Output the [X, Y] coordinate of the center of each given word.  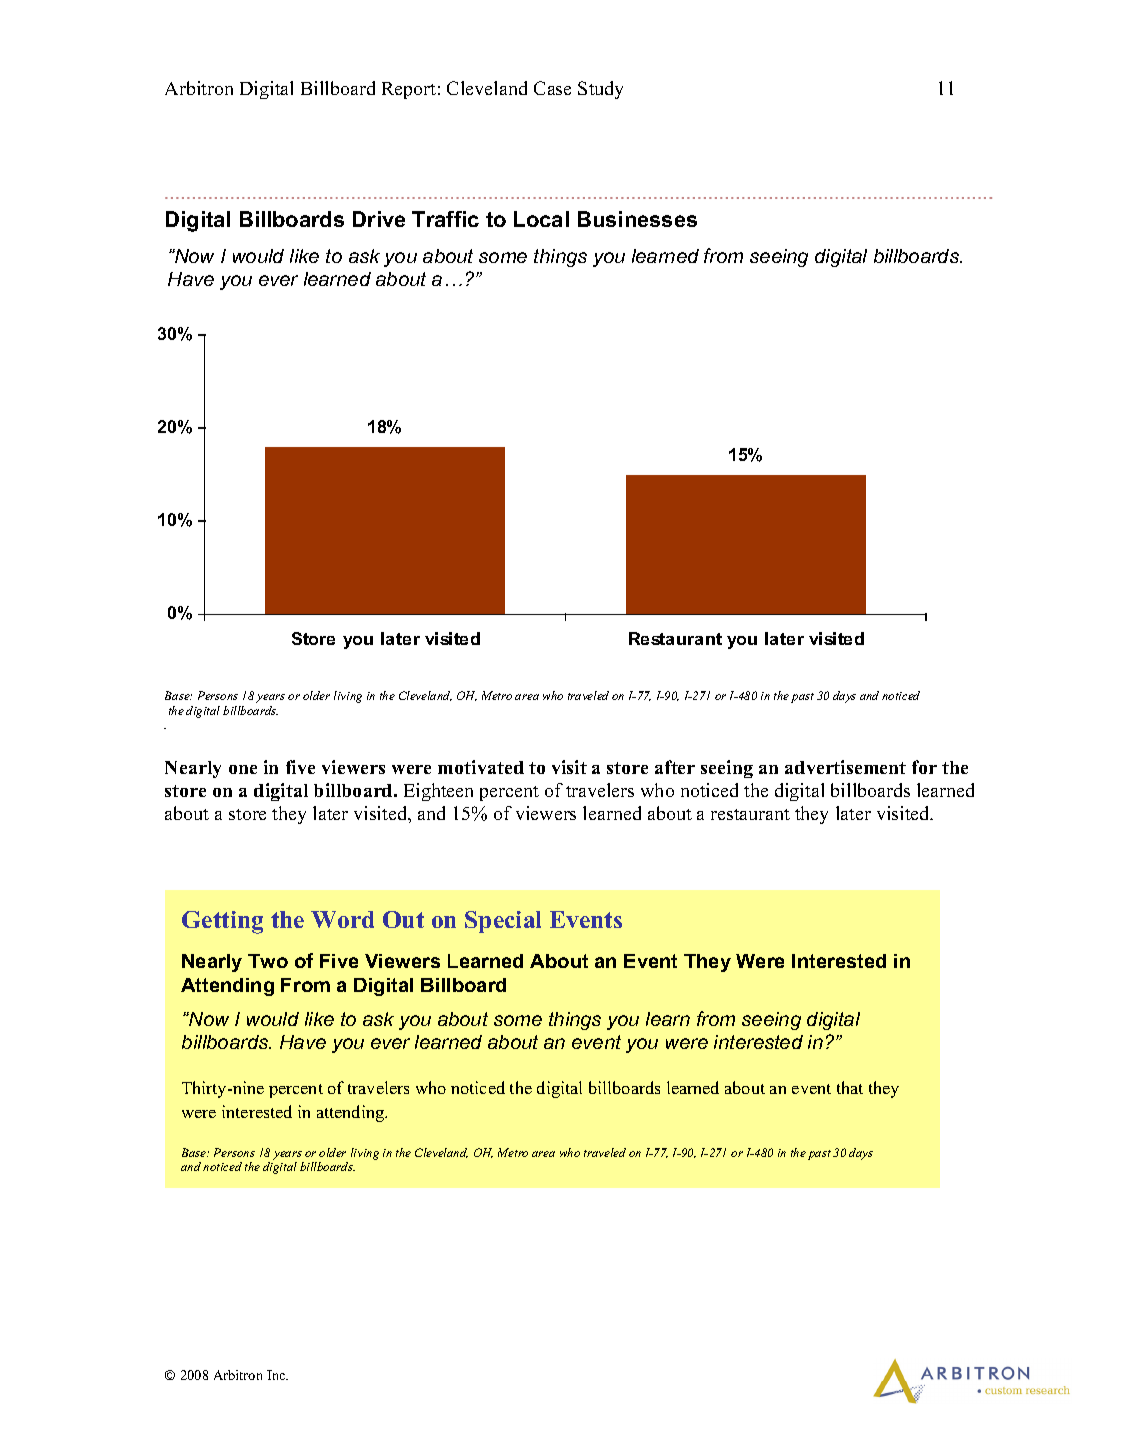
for [924, 767]
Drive [379, 219]
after [675, 767]
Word [342, 919]
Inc [277, 1375]
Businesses [637, 219]
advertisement [845, 767]
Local [541, 219]
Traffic [445, 219]
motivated [481, 767]
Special [503, 922]
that [850, 1087]
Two [268, 961]
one [243, 769]
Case [552, 88]
